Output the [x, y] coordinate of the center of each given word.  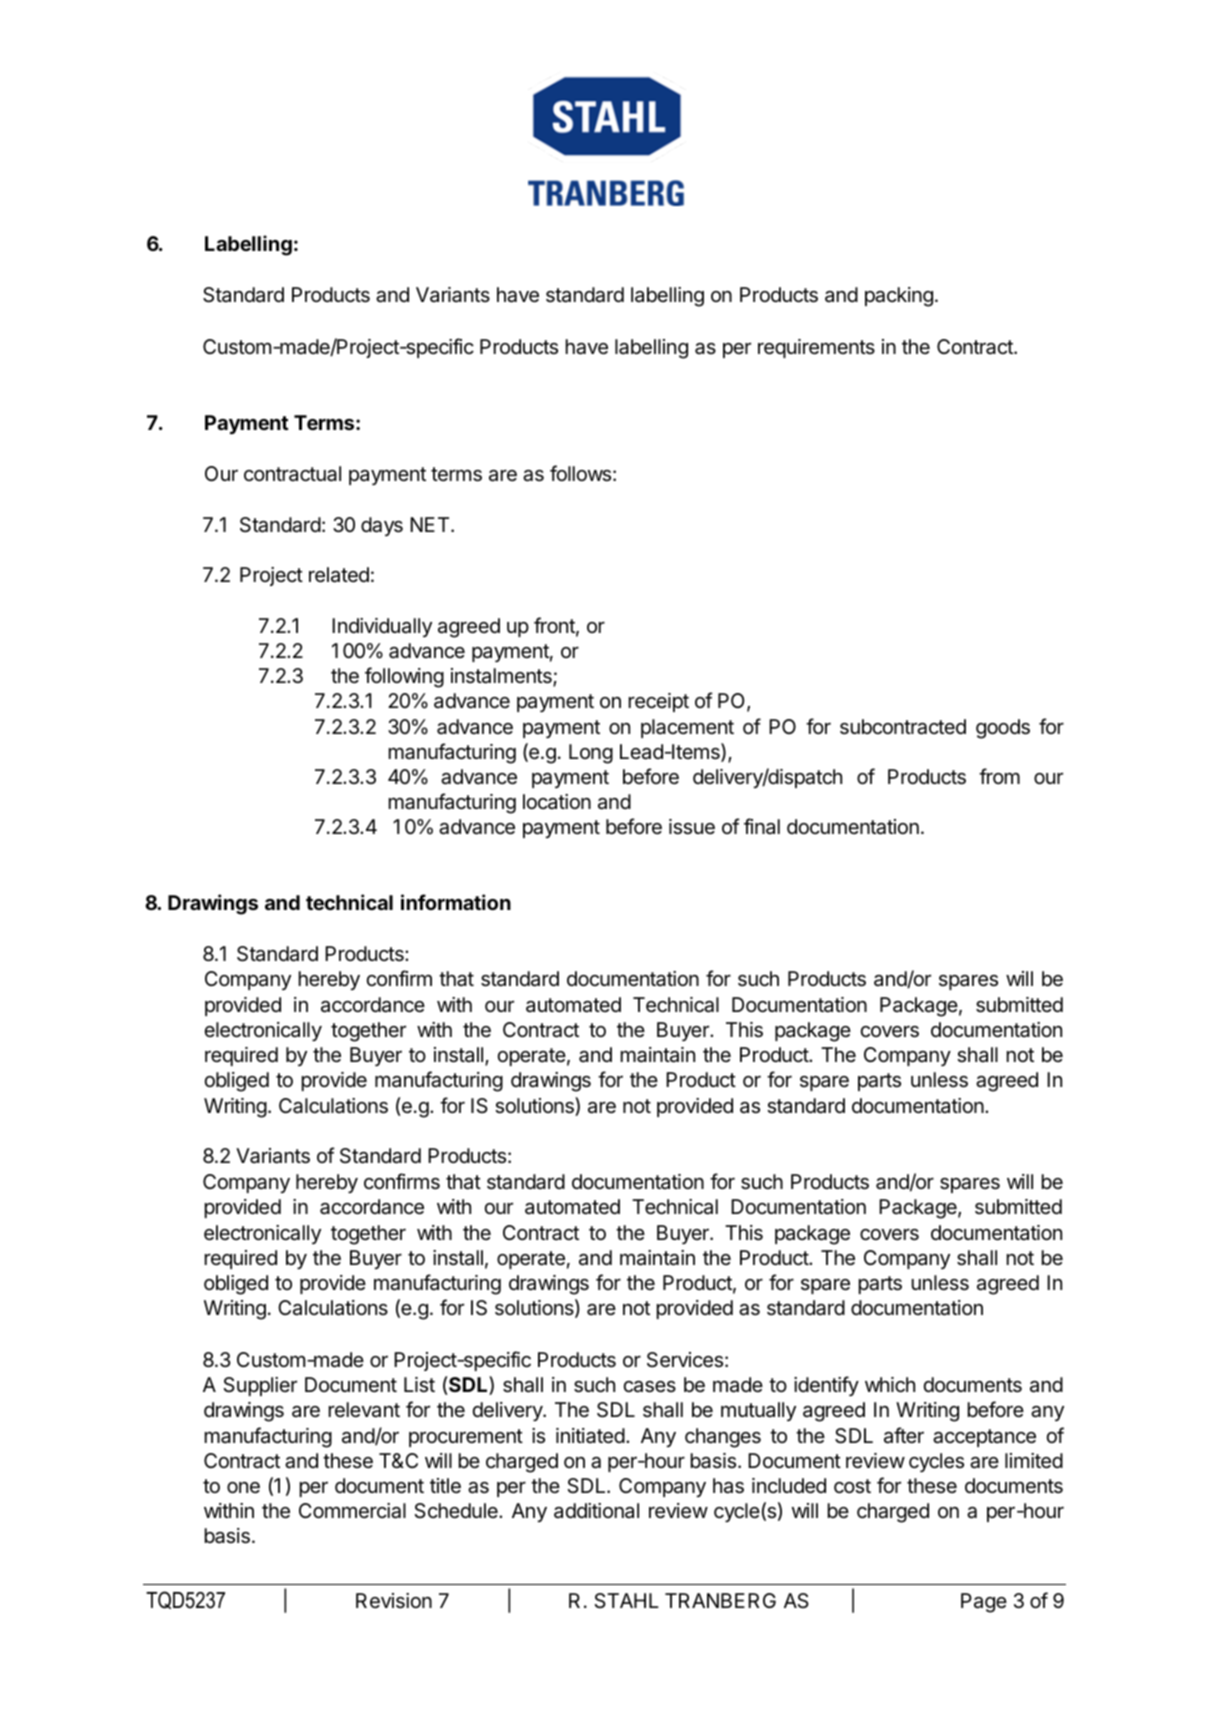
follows [580, 473]
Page [984, 1603]
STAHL [626, 1600]
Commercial [352, 1511]
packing [899, 297]
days [382, 526]
